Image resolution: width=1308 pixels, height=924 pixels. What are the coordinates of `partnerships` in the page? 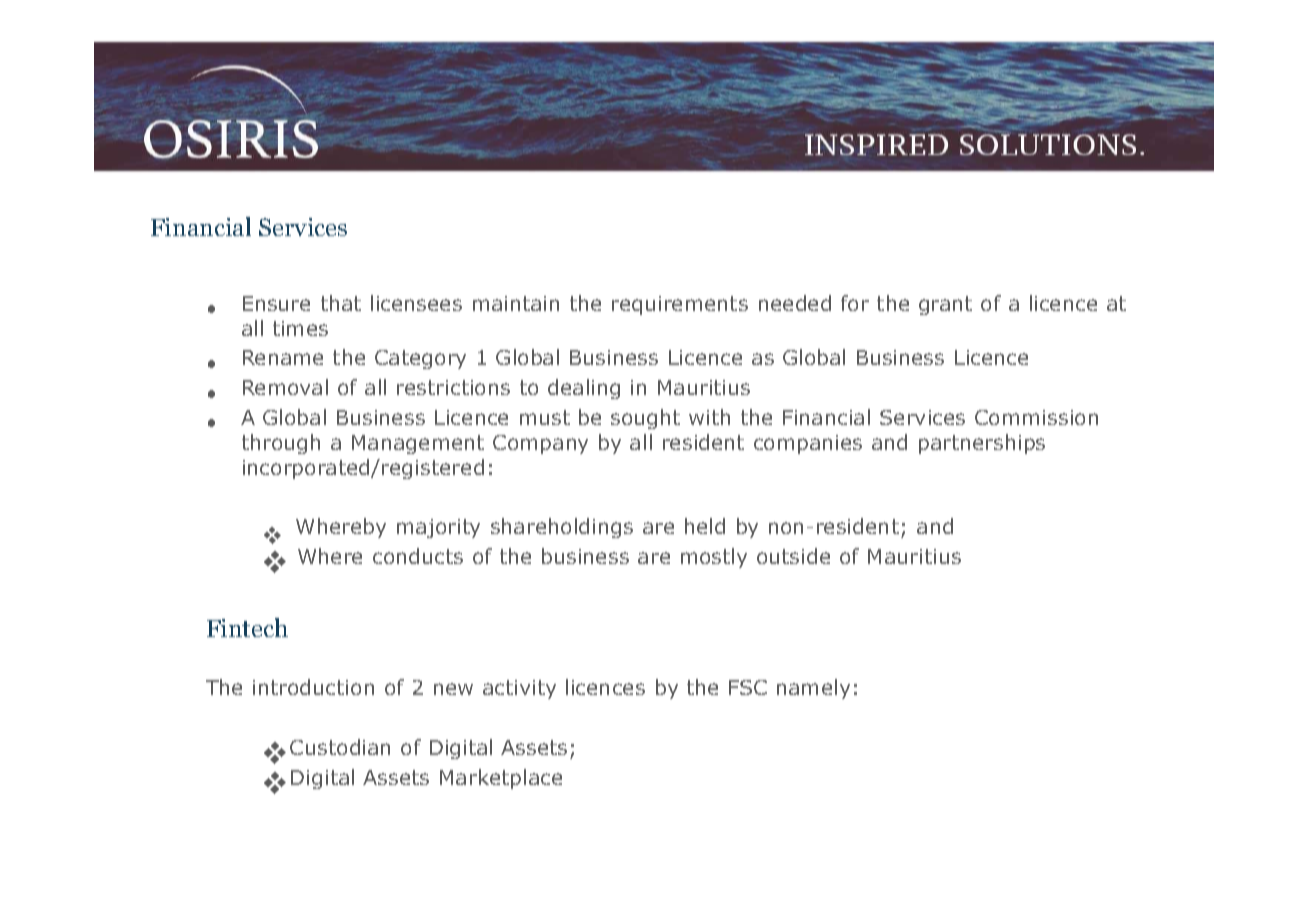 It's located at (982, 444).
